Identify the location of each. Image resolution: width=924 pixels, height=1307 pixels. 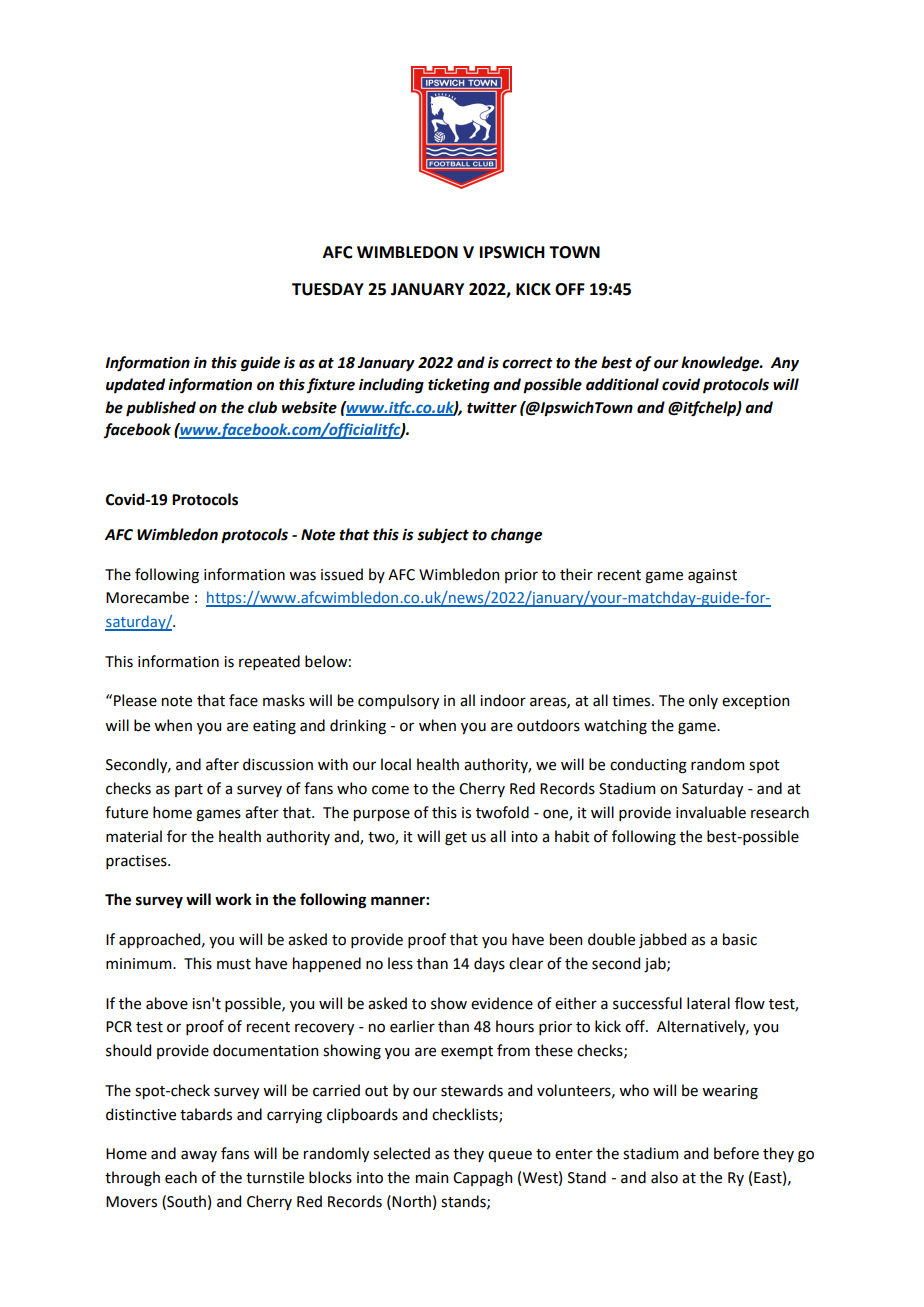
(181, 1177).
